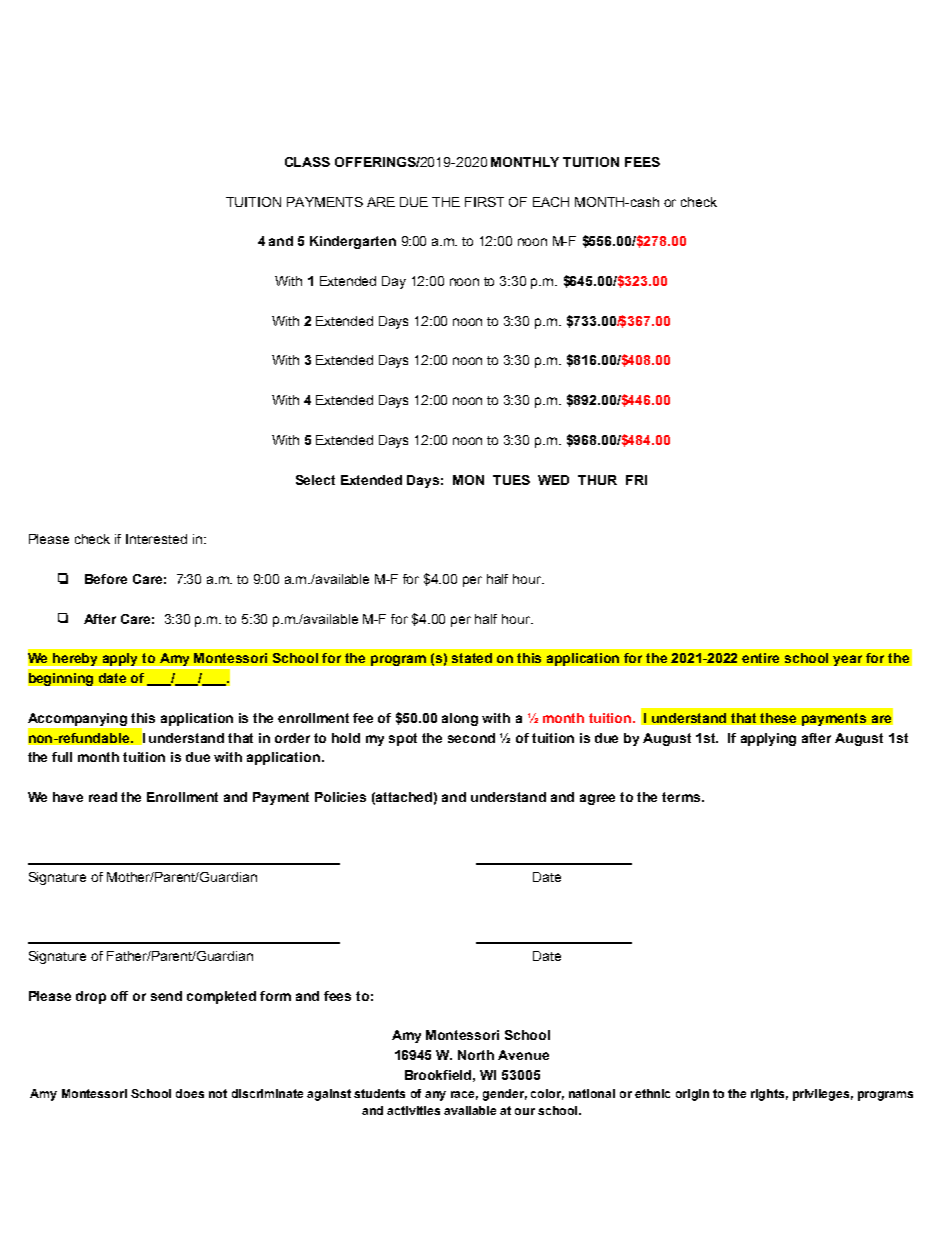 The image size is (952, 1233). What do you see at coordinates (760, 658) in the screenshot?
I see `entire` at bounding box center [760, 658].
